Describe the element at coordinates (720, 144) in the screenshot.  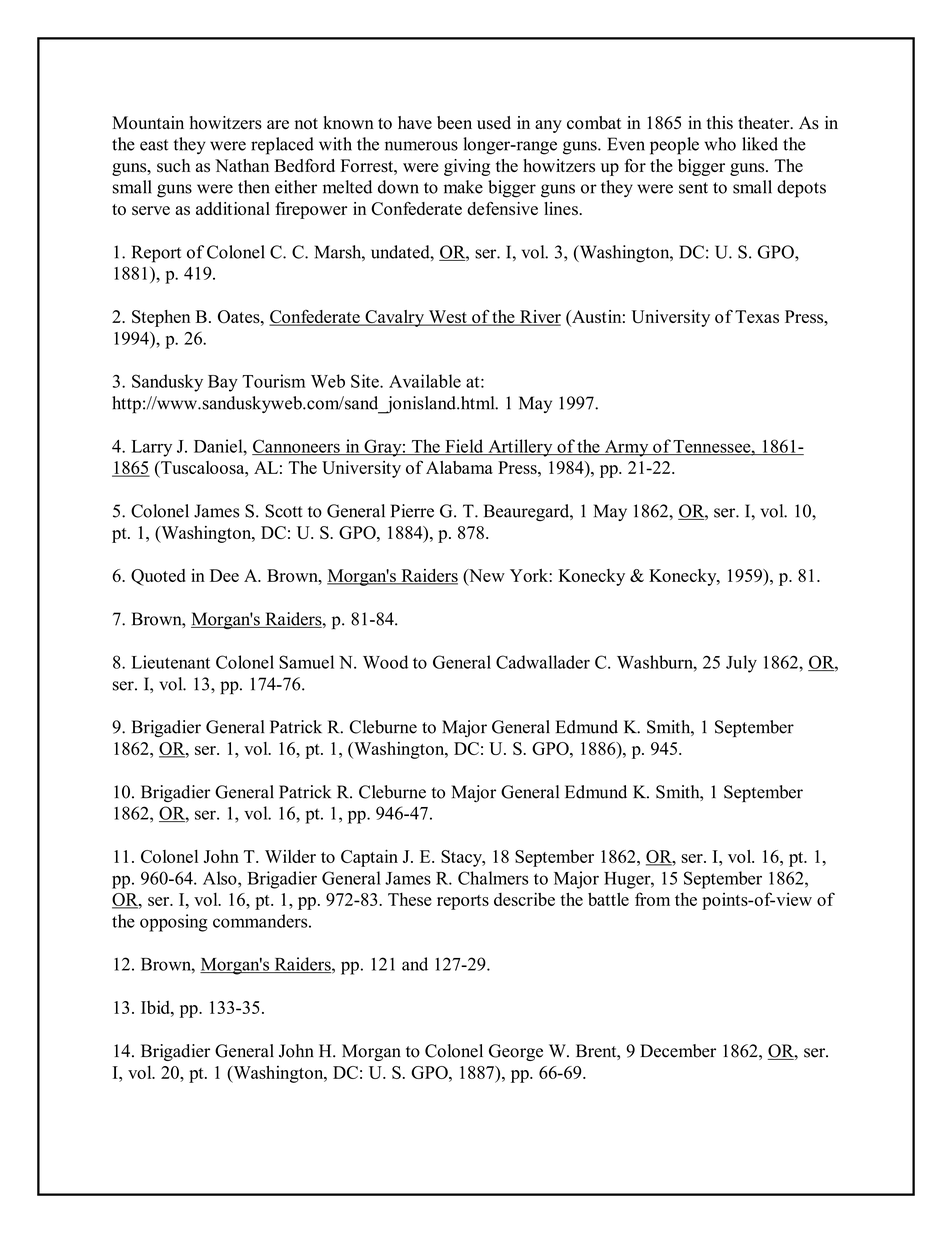
I see `who` at that location.
